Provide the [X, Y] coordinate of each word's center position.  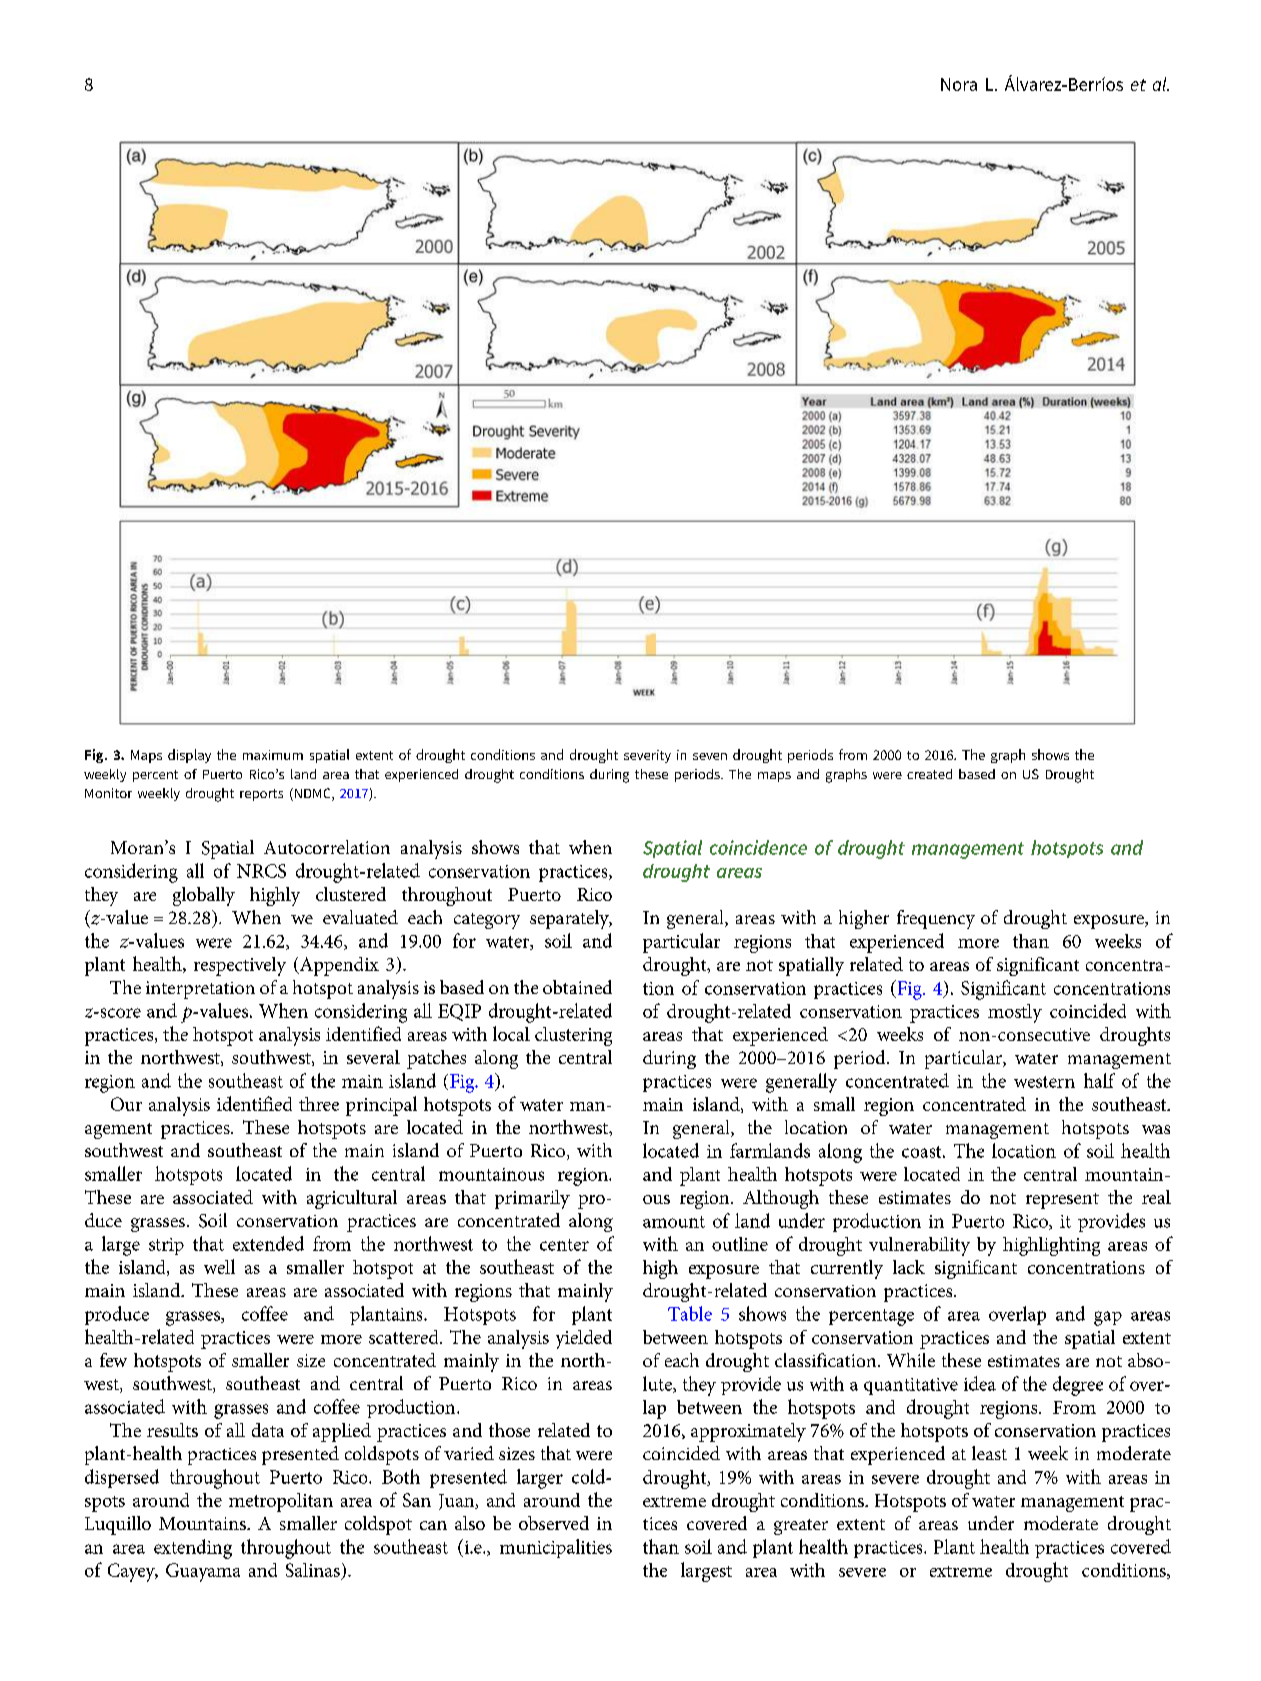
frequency [936, 919]
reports [261, 795]
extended [268, 1243]
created [929, 774]
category [487, 921]
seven [710, 756]
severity [647, 756]
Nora [959, 84]
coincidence [758, 847]
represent [1062, 1201]
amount [674, 1222]
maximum [273, 755]
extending [193, 1549]
